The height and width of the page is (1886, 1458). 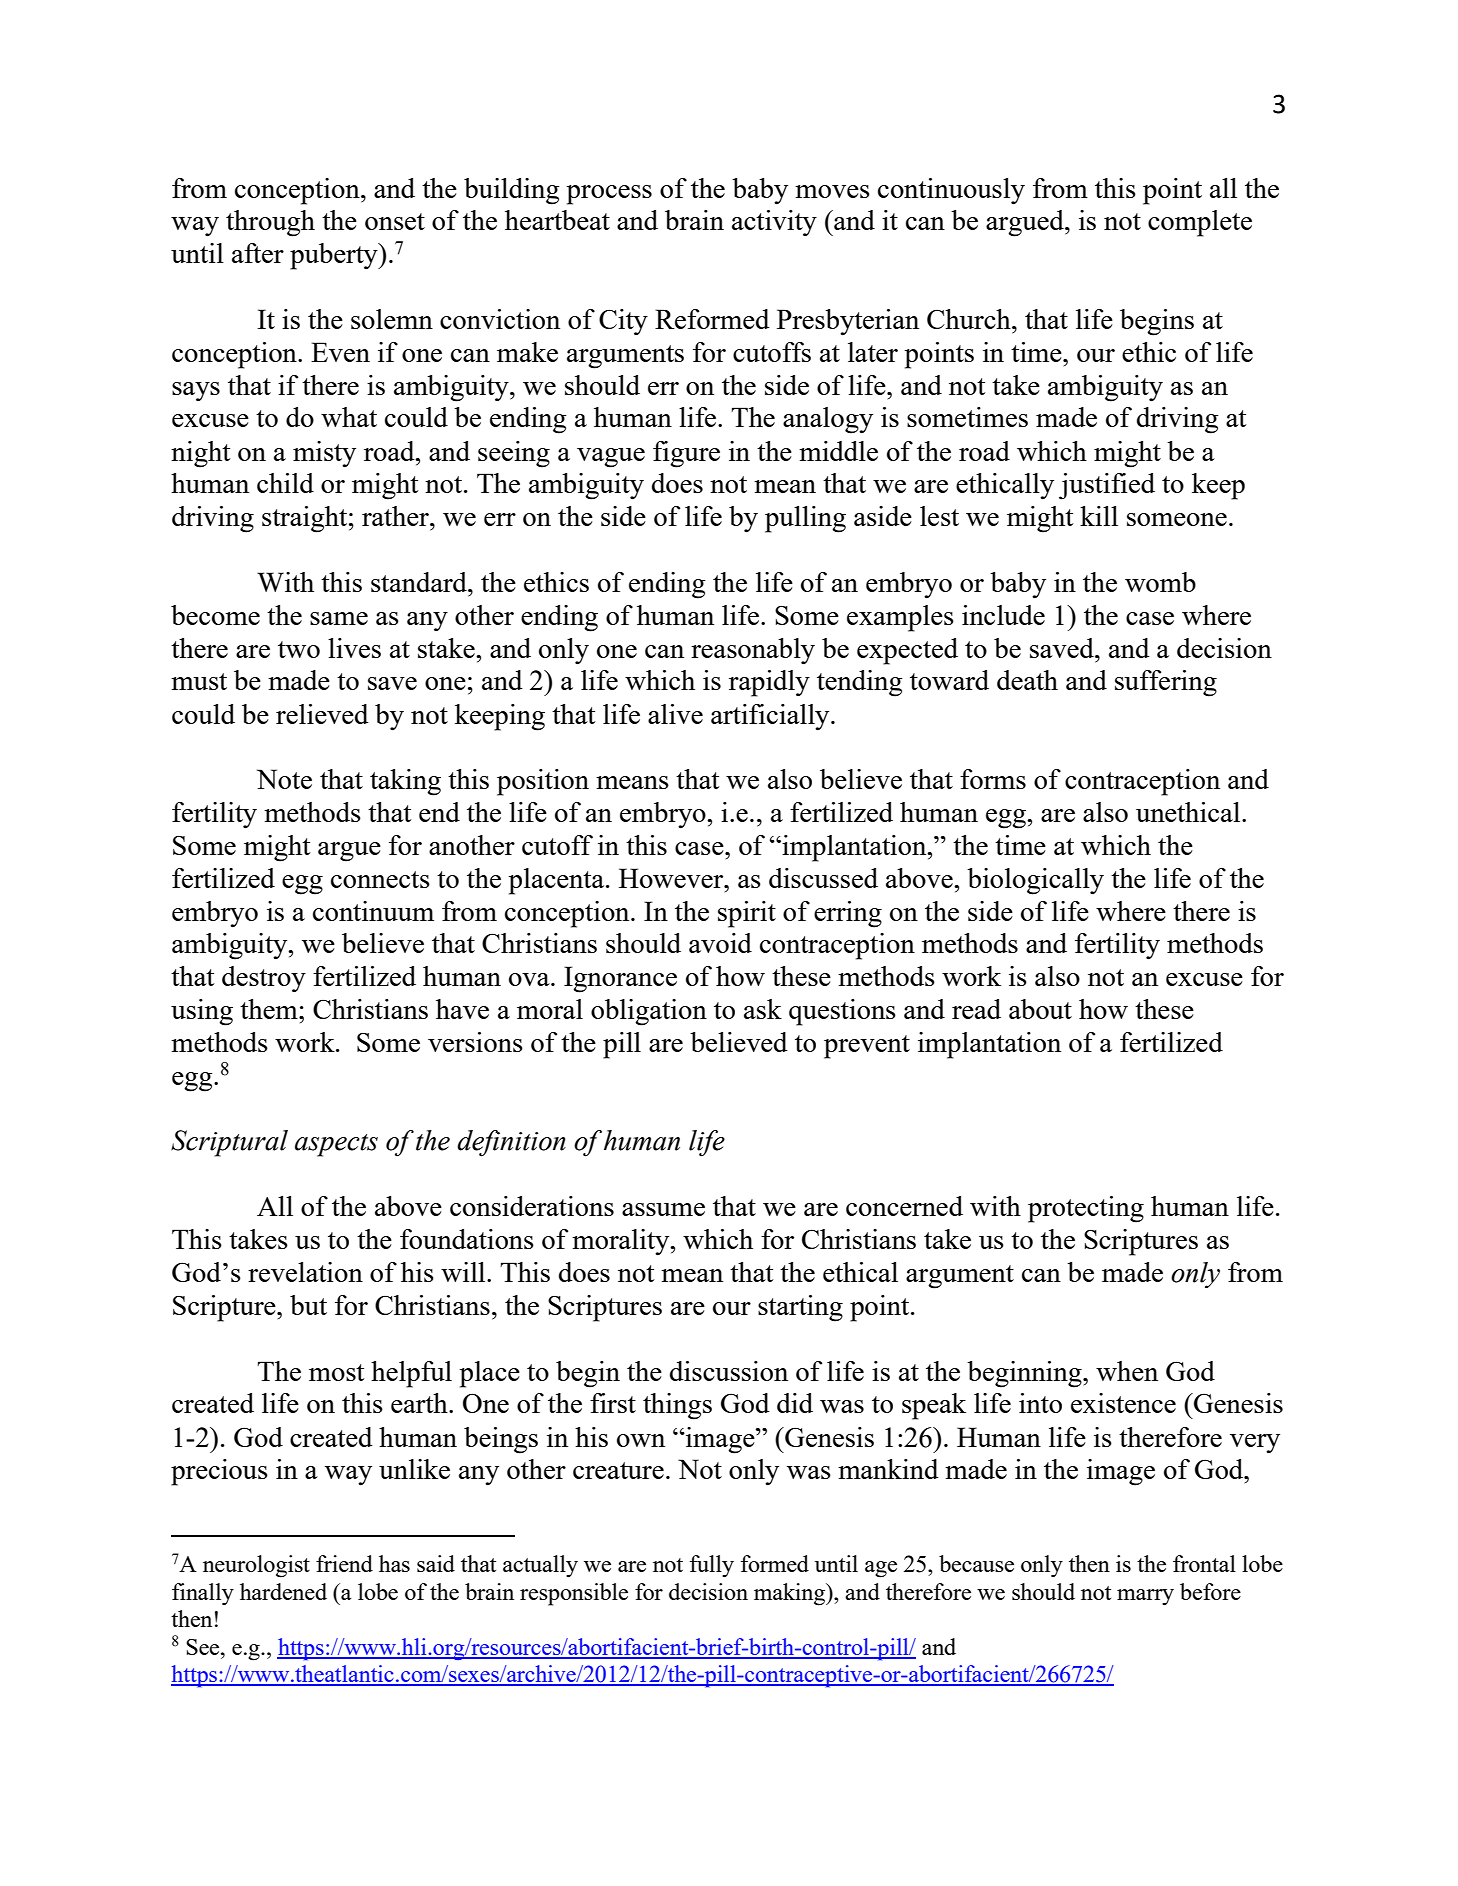 What do you see at coordinates (747, 914) in the page?
I see `spirit` at bounding box center [747, 914].
